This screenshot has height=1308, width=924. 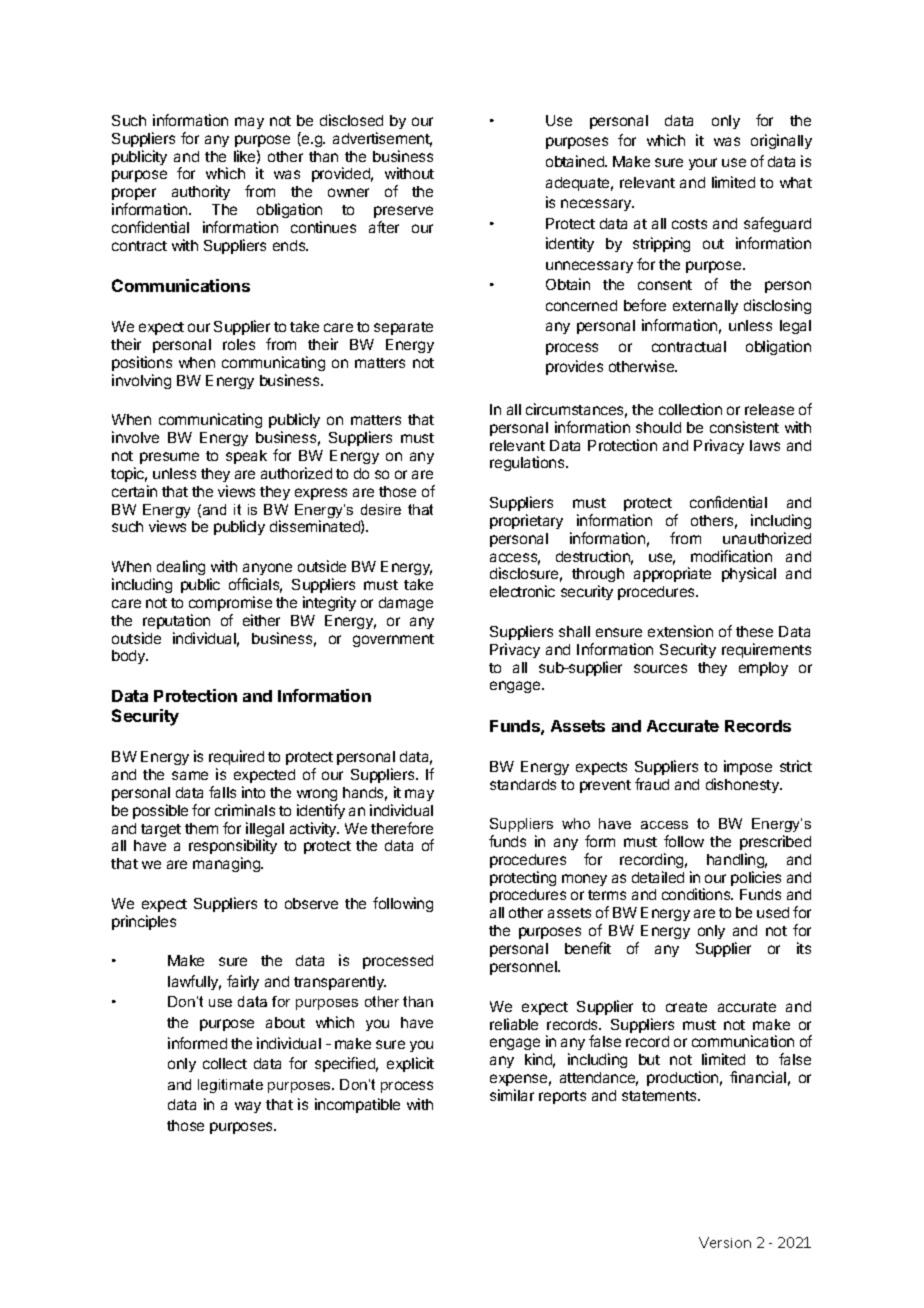 I want to click on authority, so click(x=201, y=192).
